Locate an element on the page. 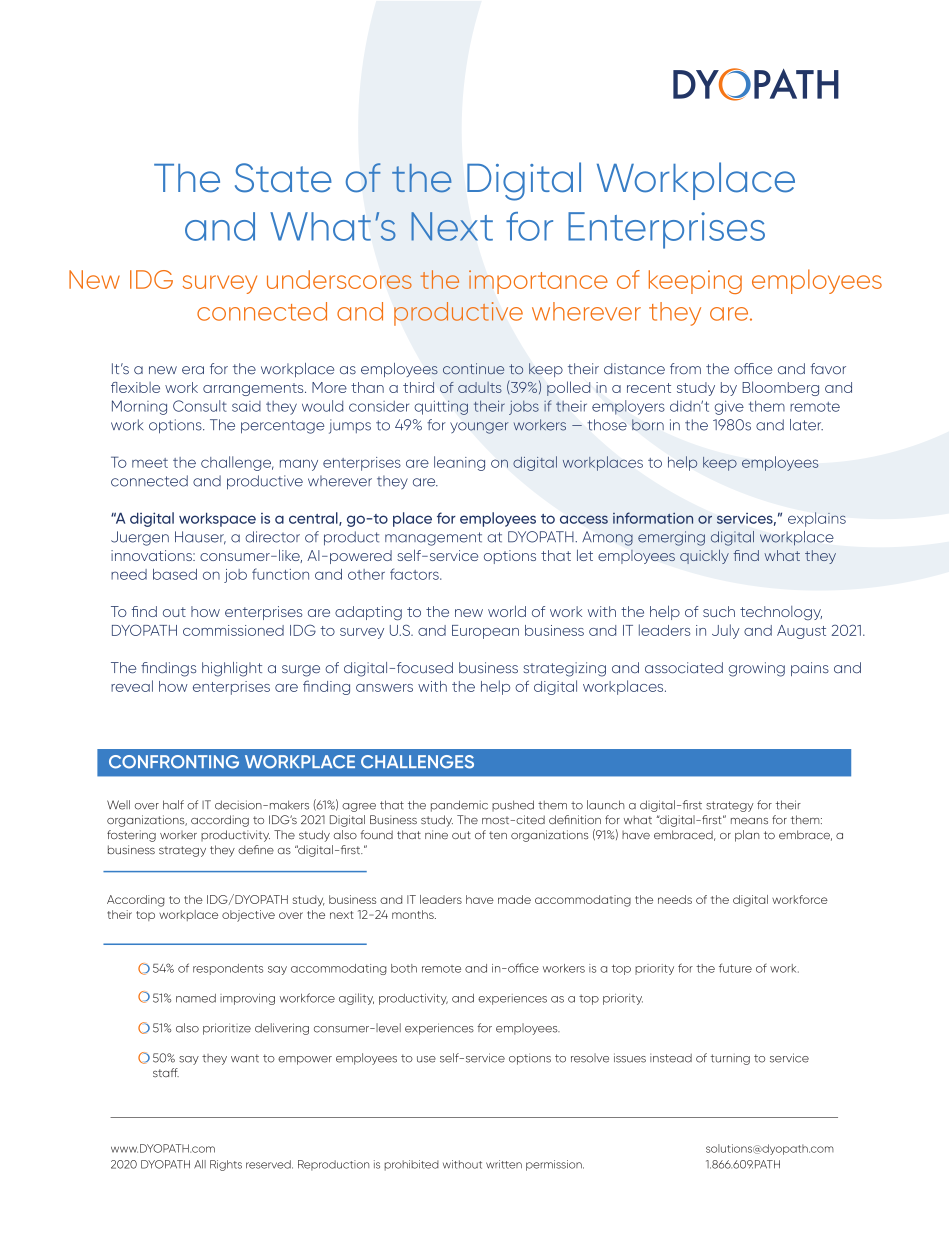 Image resolution: width=952 pixels, height=1233 pixels. State is located at coordinates (283, 178).
